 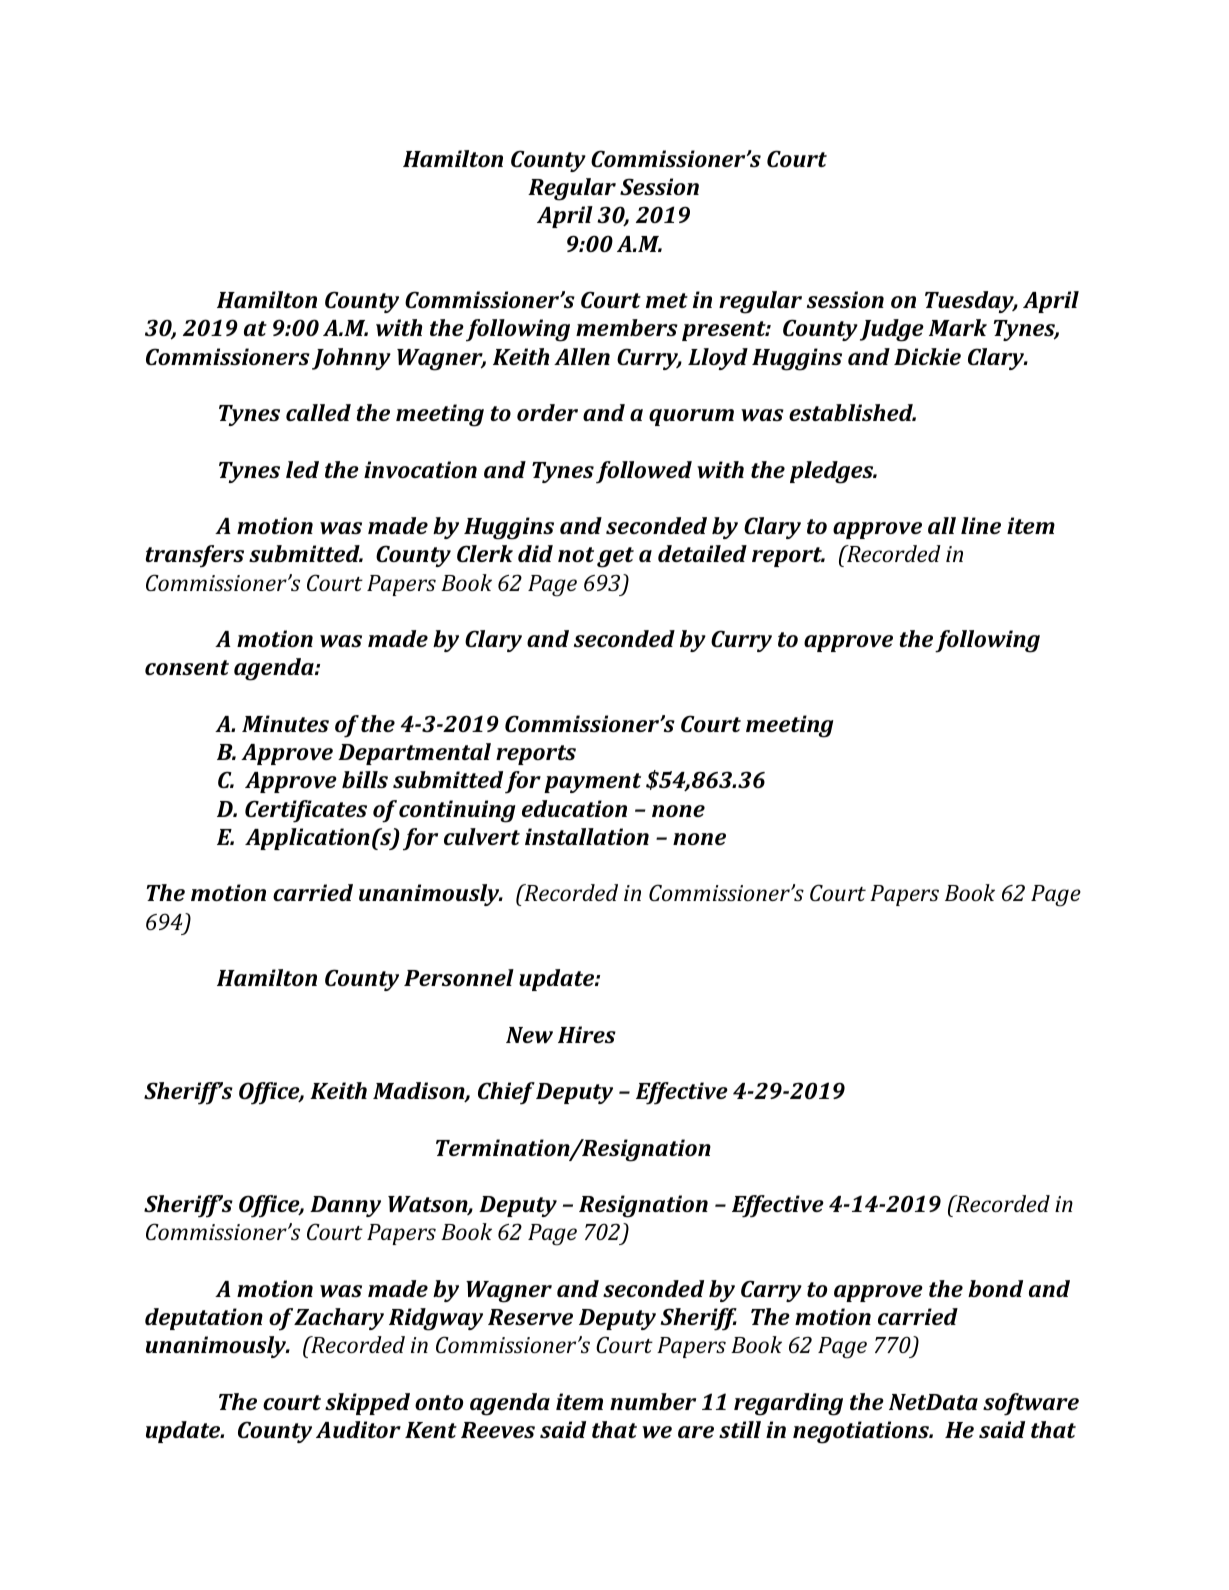 I want to click on Mark, so click(x=958, y=327).
